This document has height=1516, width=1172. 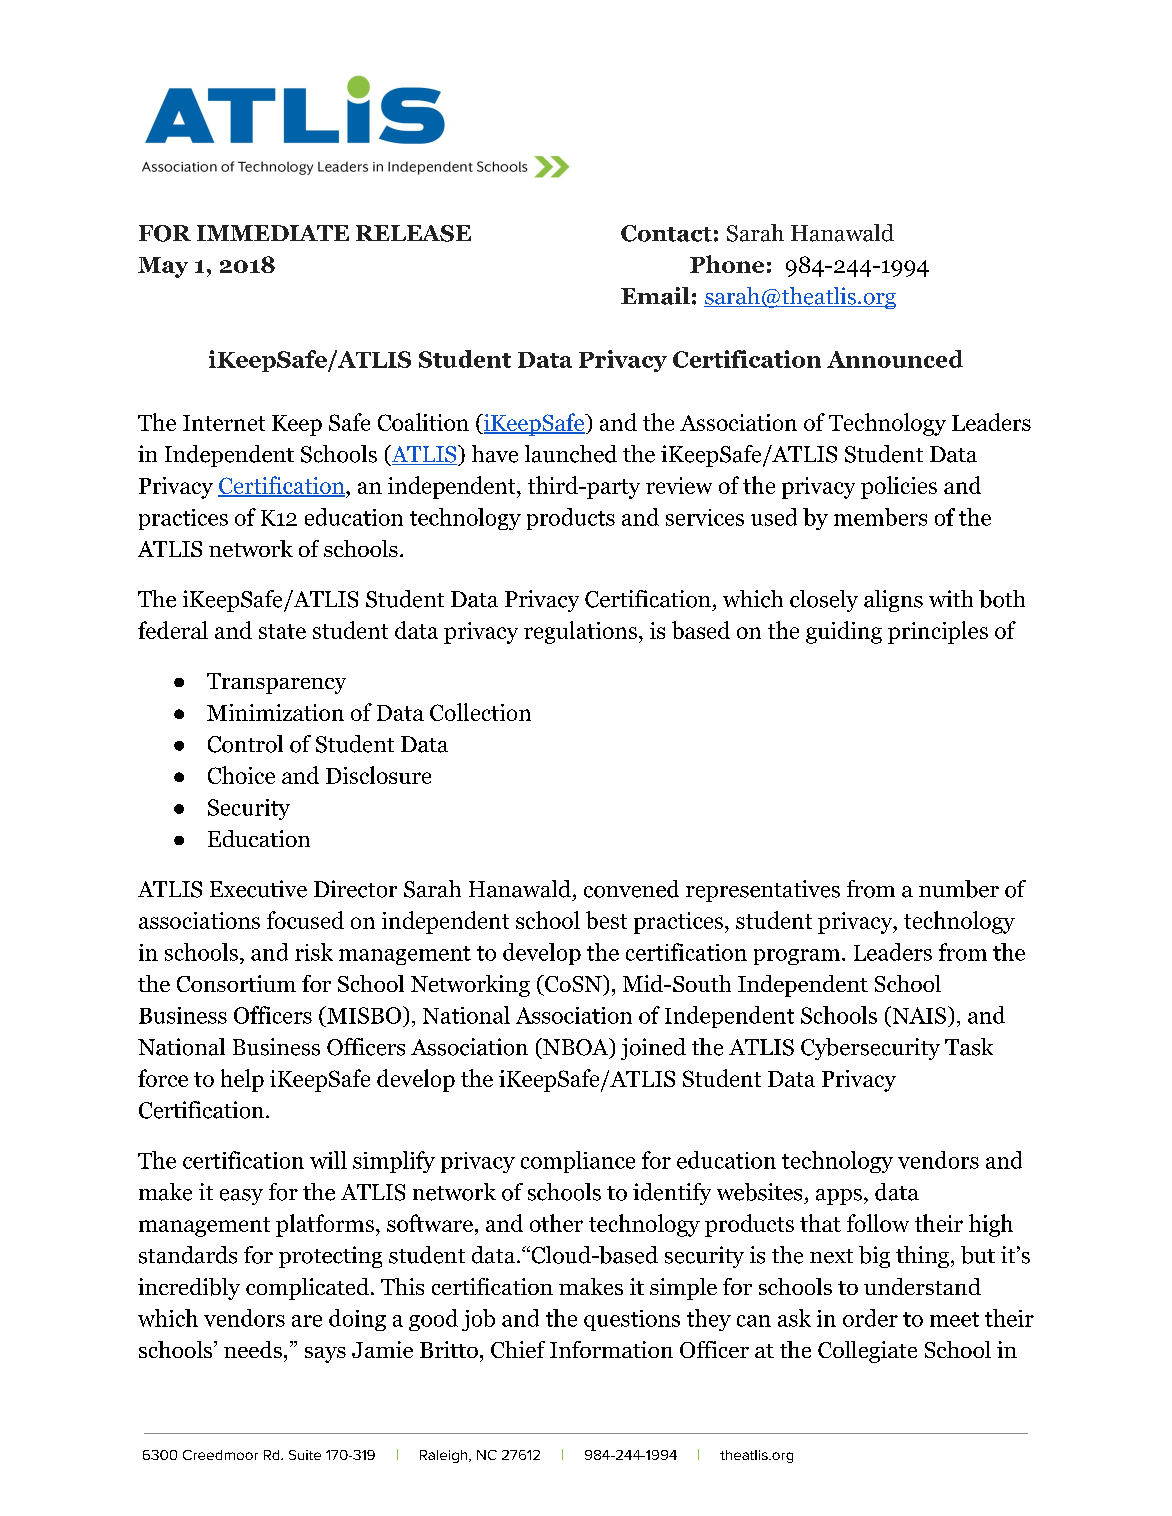 What do you see at coordinates (273, 233) in the document?
I see `IMMEDIATE` at bounding box center [273, 233].
